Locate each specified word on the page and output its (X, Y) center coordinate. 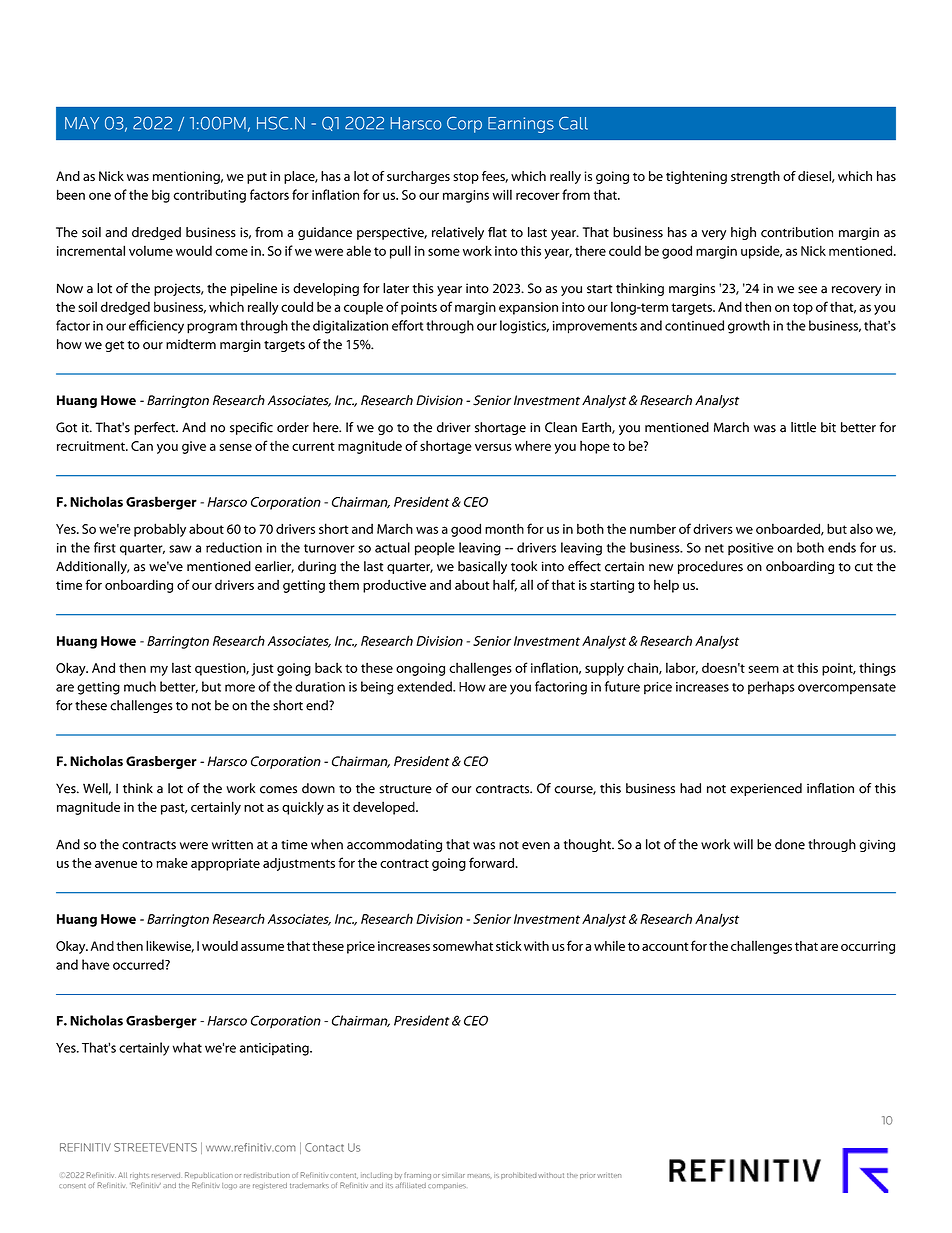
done (790, 844)
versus (493, 447)
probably (160, 530)
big (161, 196)
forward (491, 862)
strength (755, 177)
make (172, 863)
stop (466, 178)
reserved (166, 1175)
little (803, 427)
